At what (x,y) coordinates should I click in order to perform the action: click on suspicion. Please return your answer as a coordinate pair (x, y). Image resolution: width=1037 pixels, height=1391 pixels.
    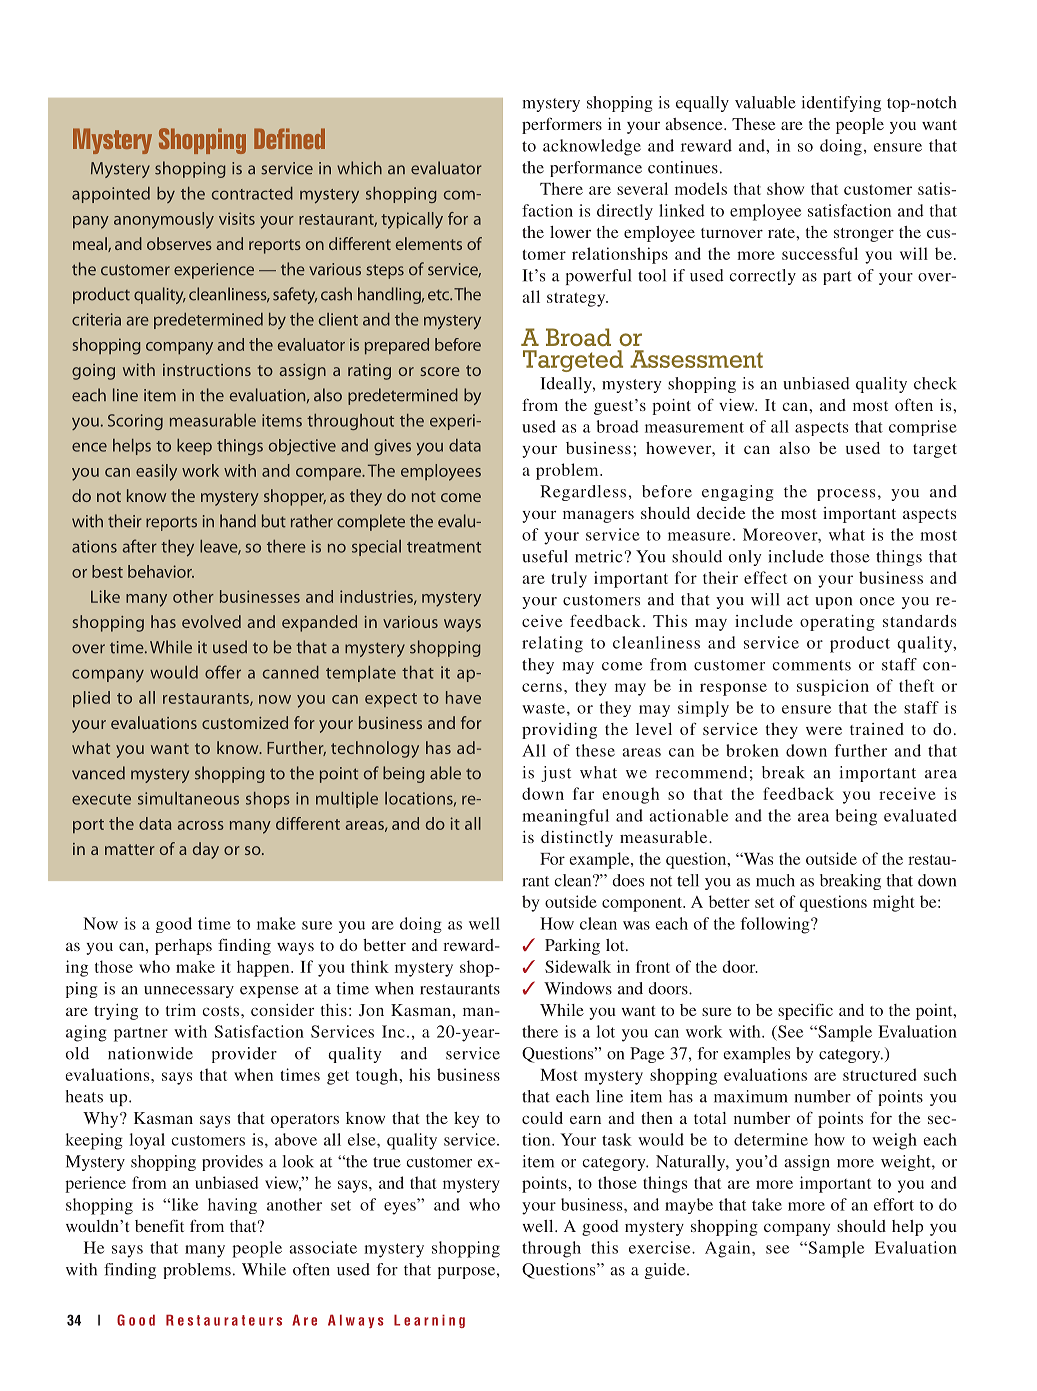
    Looking at the image, I should click on (833, 687).
